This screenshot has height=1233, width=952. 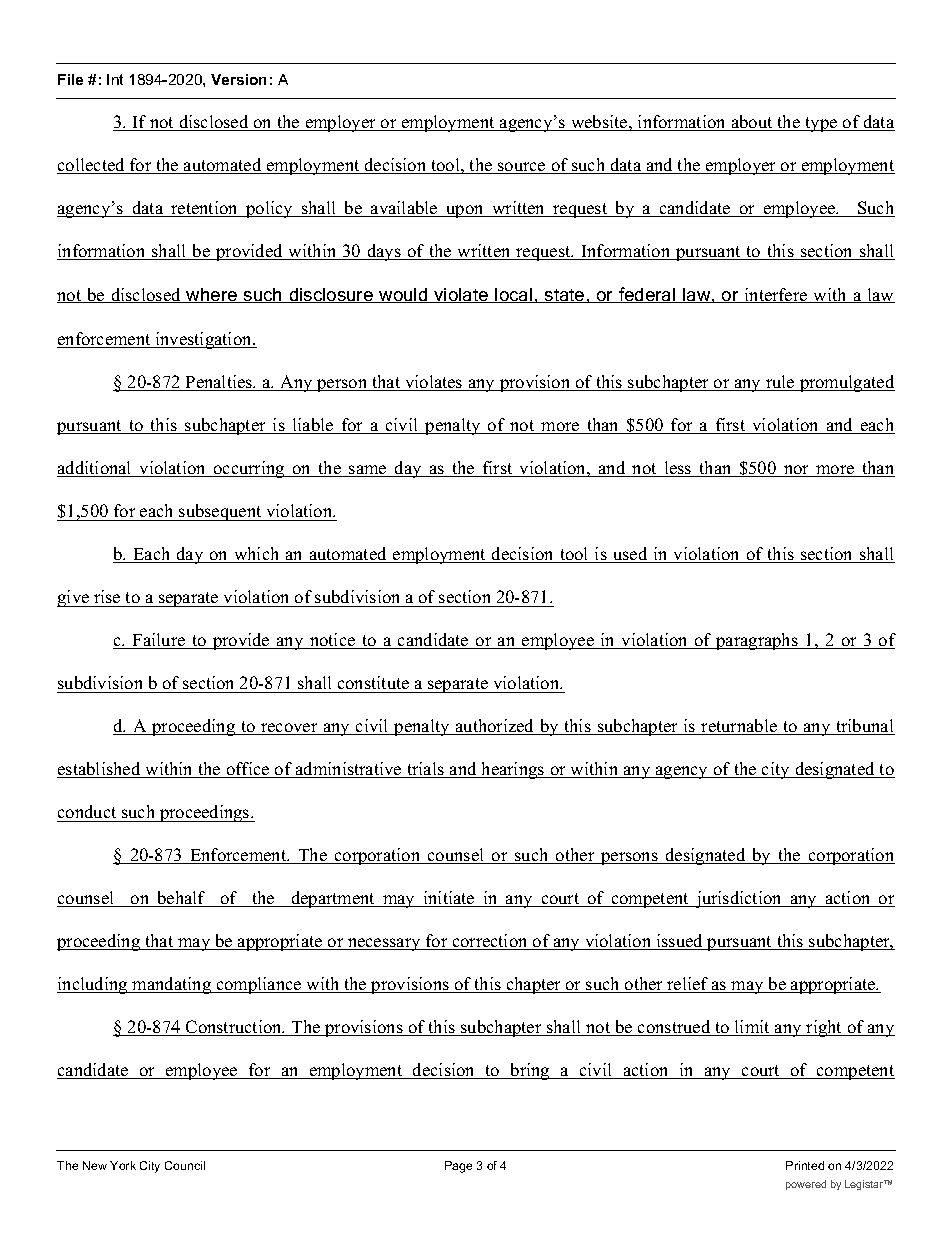 What do you see at coordinates (373, 682) in the screenshot?
I see `constitute` at bounding box center [373, 682].
